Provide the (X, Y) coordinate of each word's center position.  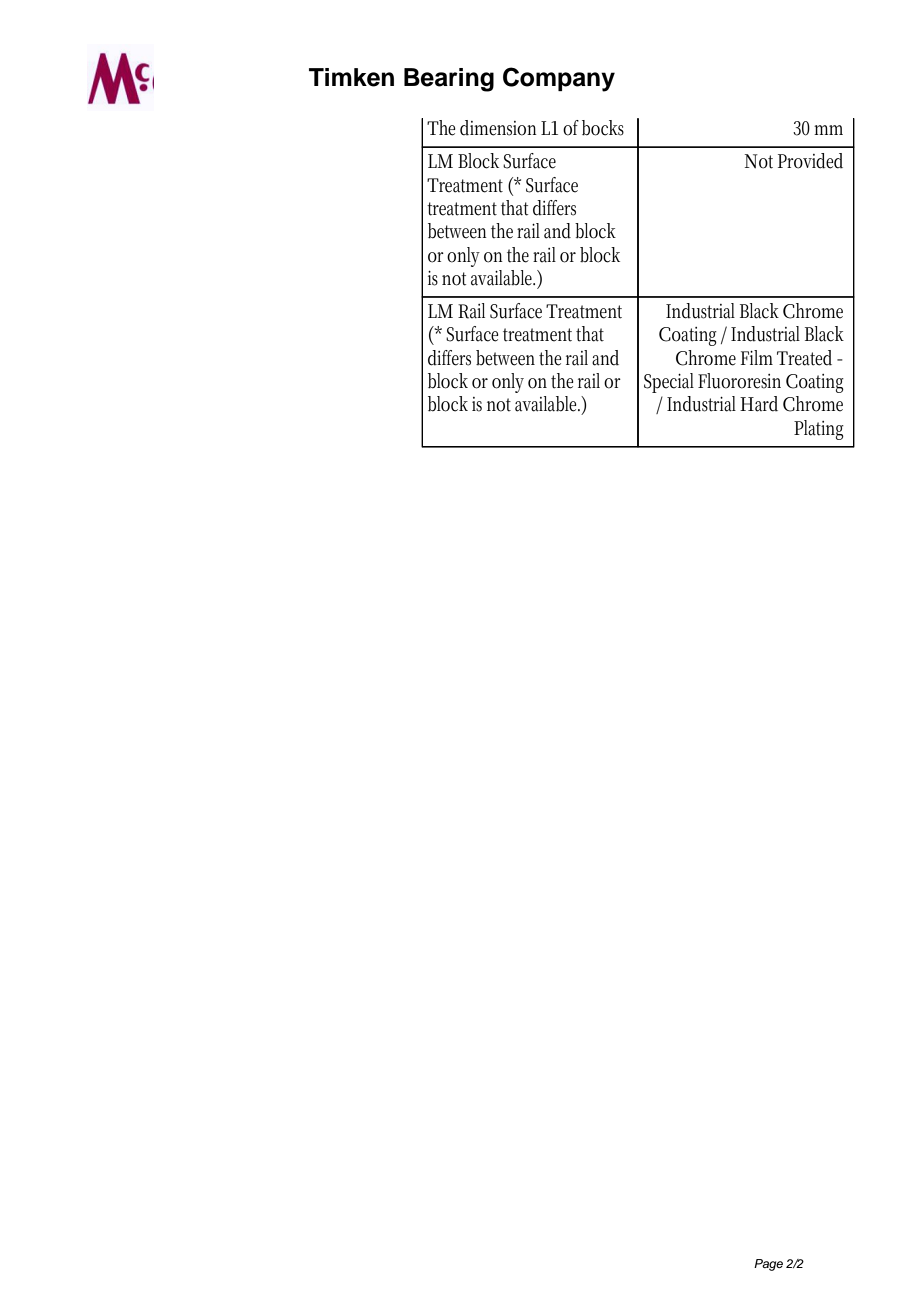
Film (757, 357)
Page (768, 1265)
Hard (759, 404)
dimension (498, 128)
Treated (804, 358)
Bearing (449, 80)
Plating (819, 430)
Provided (810, 161)
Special (669, 383)
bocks (603, 128)
